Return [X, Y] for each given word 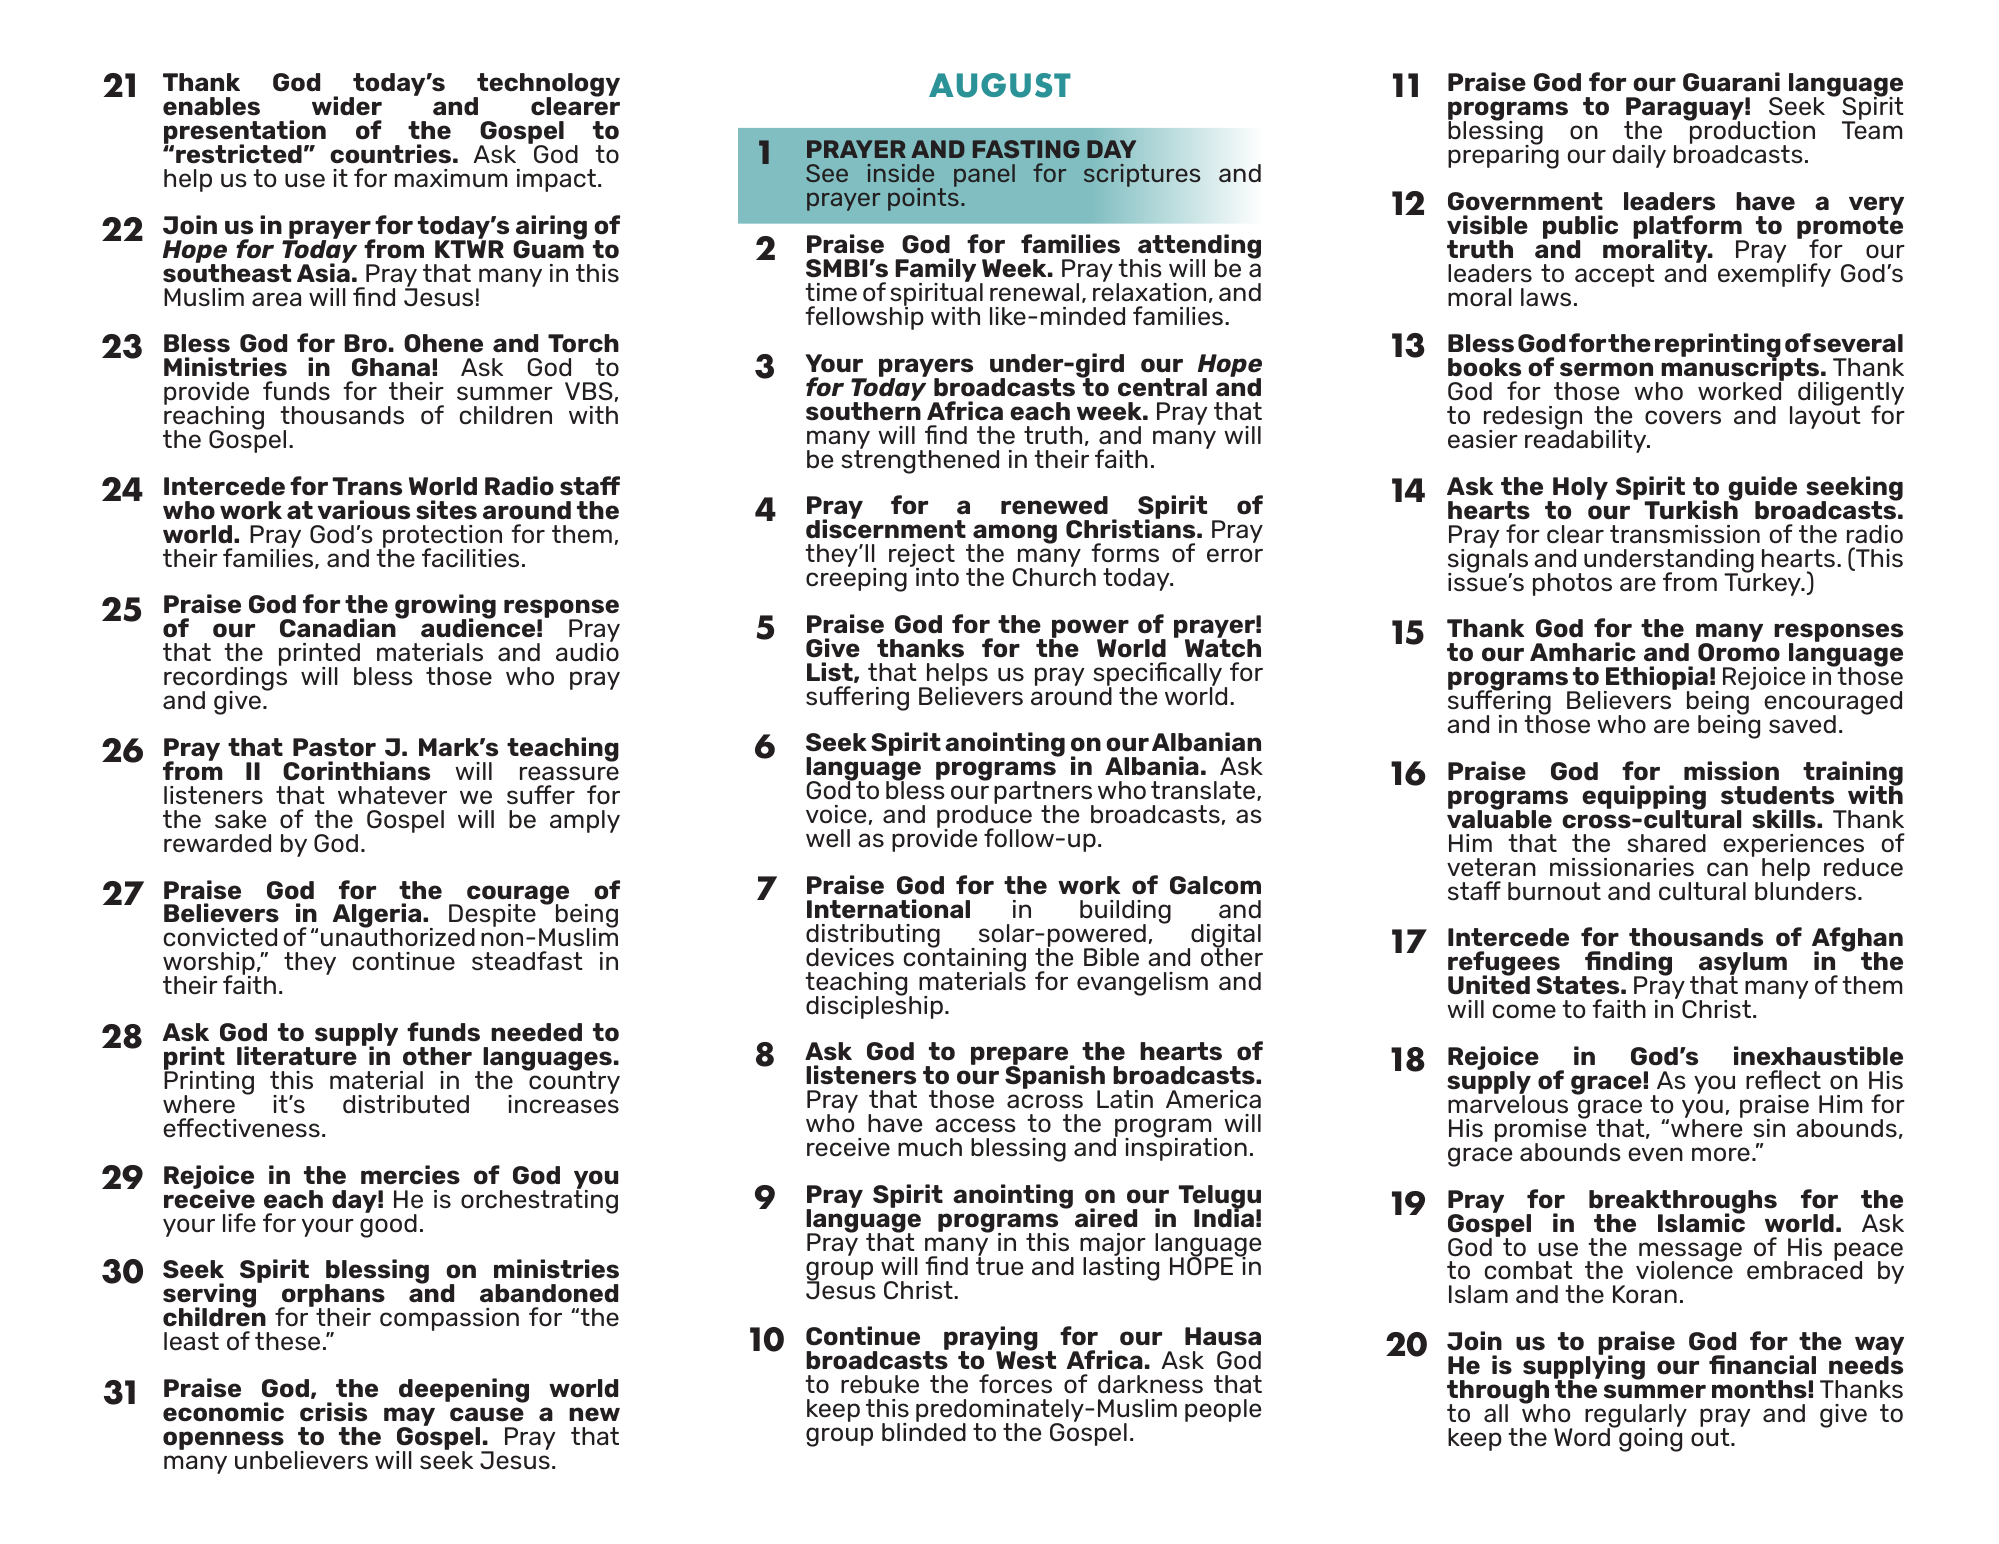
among [1015, 535]
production [1751, 133]
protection [441, 538]
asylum [1743, 965]
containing [965, 959]
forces [1015, 1384]
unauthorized [398, 936]
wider [347, 105]
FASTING [1026, 149]
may [409, 1417]
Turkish [1692, 509]
